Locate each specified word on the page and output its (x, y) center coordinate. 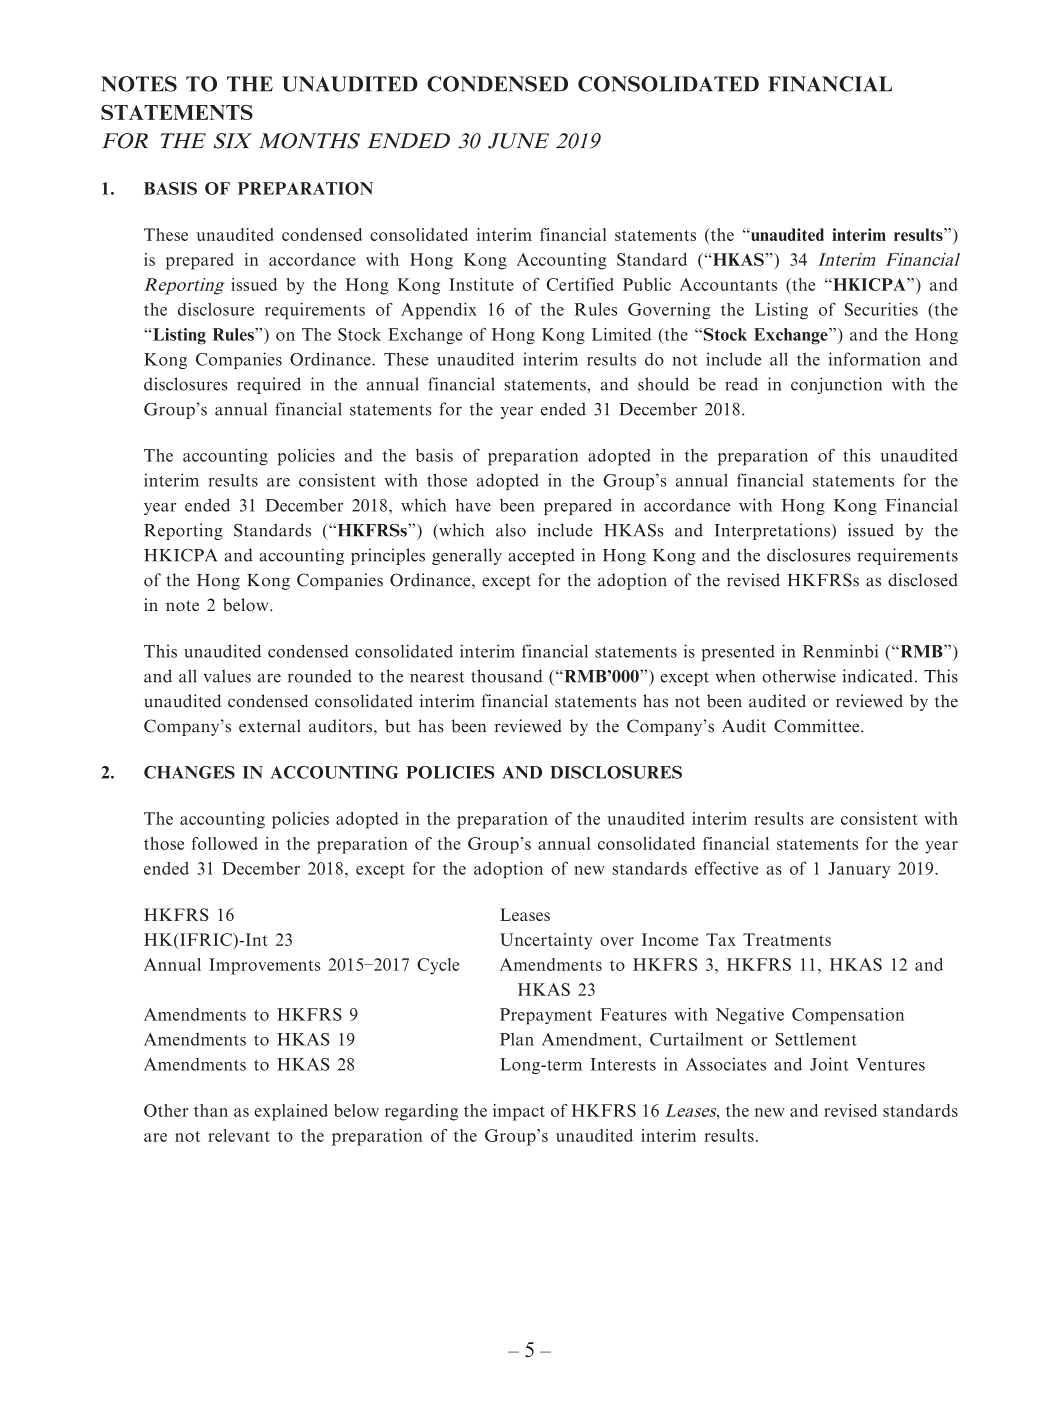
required (269, 385)
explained (291, 1112)
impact (519, 1112)
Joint (829, 1064)
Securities (881, 309)
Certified (580, 284)
